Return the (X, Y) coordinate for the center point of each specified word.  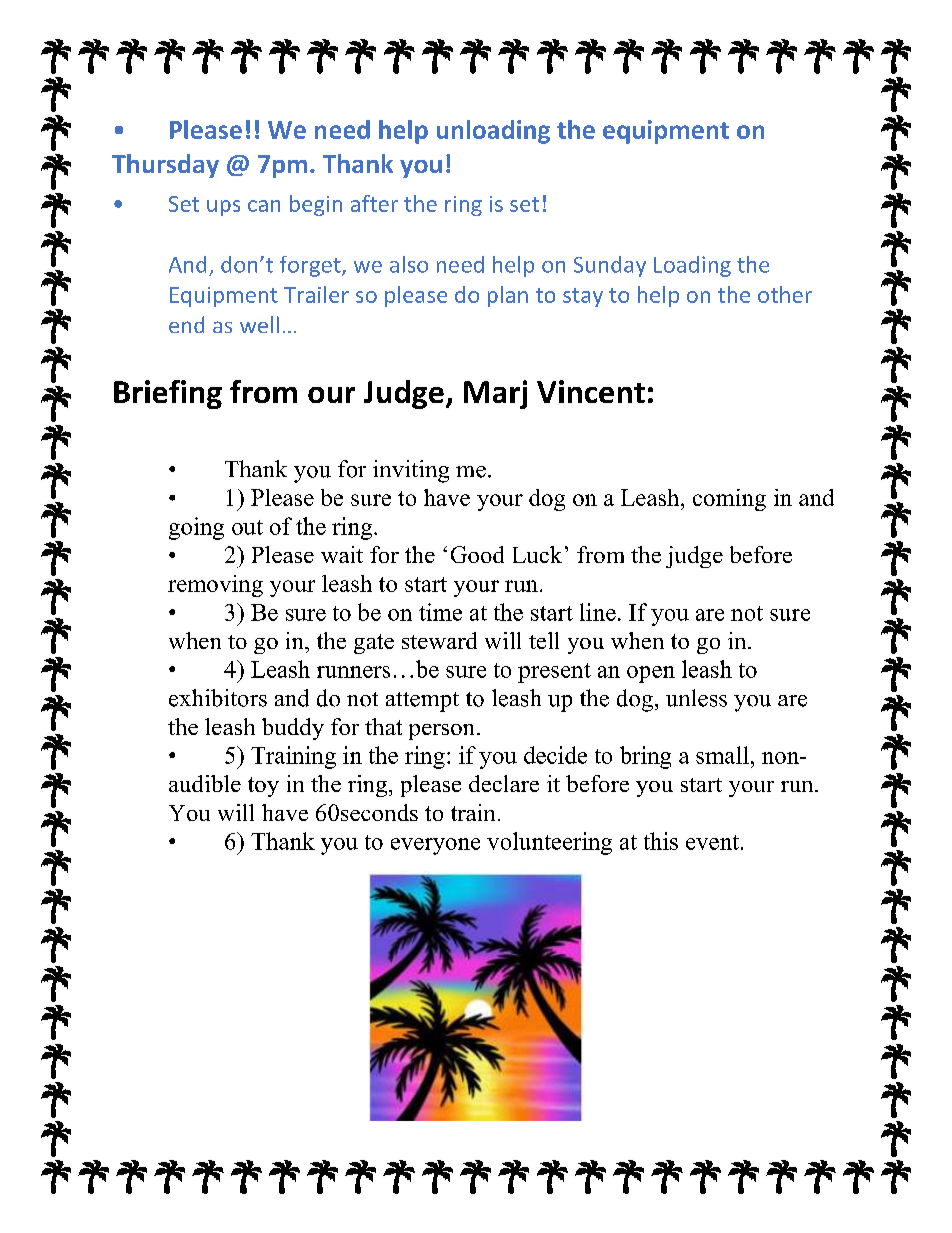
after (374, 203)
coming (729, 500)
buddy (293, 729)
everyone (435, 846)
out (247, 527)
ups (223, 208)
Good (477, 554)
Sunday (610, 266)
